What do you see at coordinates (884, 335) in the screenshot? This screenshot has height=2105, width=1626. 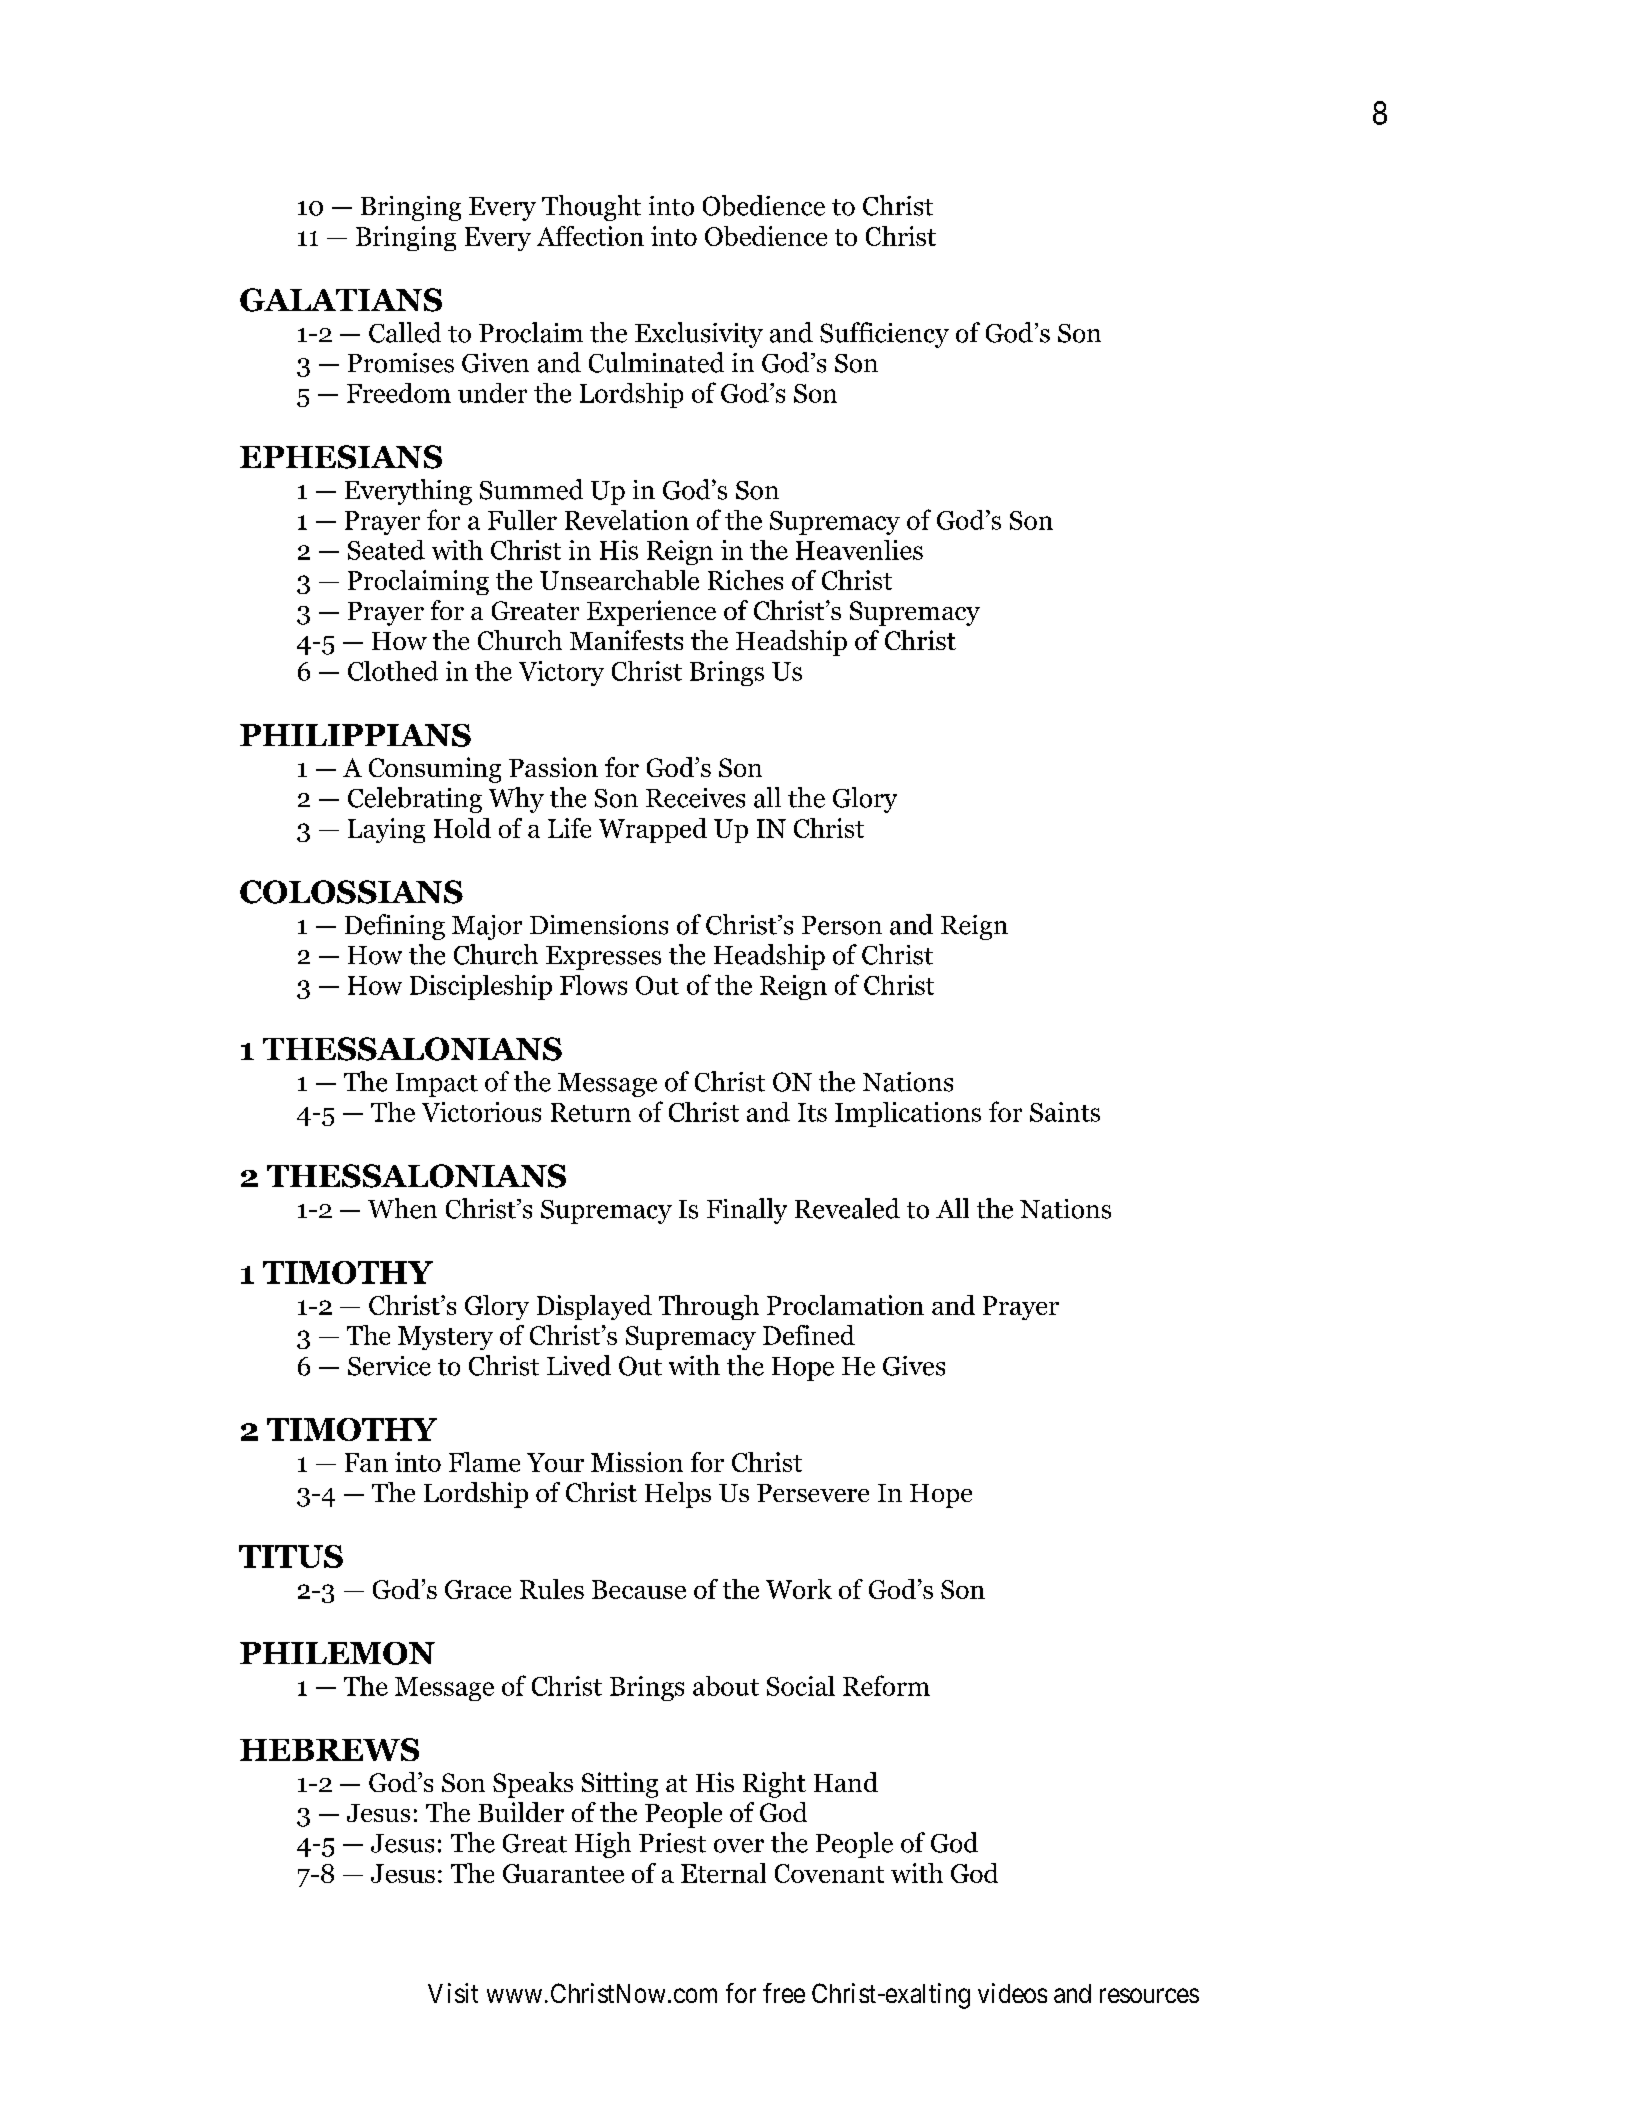 I see `Sufficiency` at bounding box center [884, 335].
